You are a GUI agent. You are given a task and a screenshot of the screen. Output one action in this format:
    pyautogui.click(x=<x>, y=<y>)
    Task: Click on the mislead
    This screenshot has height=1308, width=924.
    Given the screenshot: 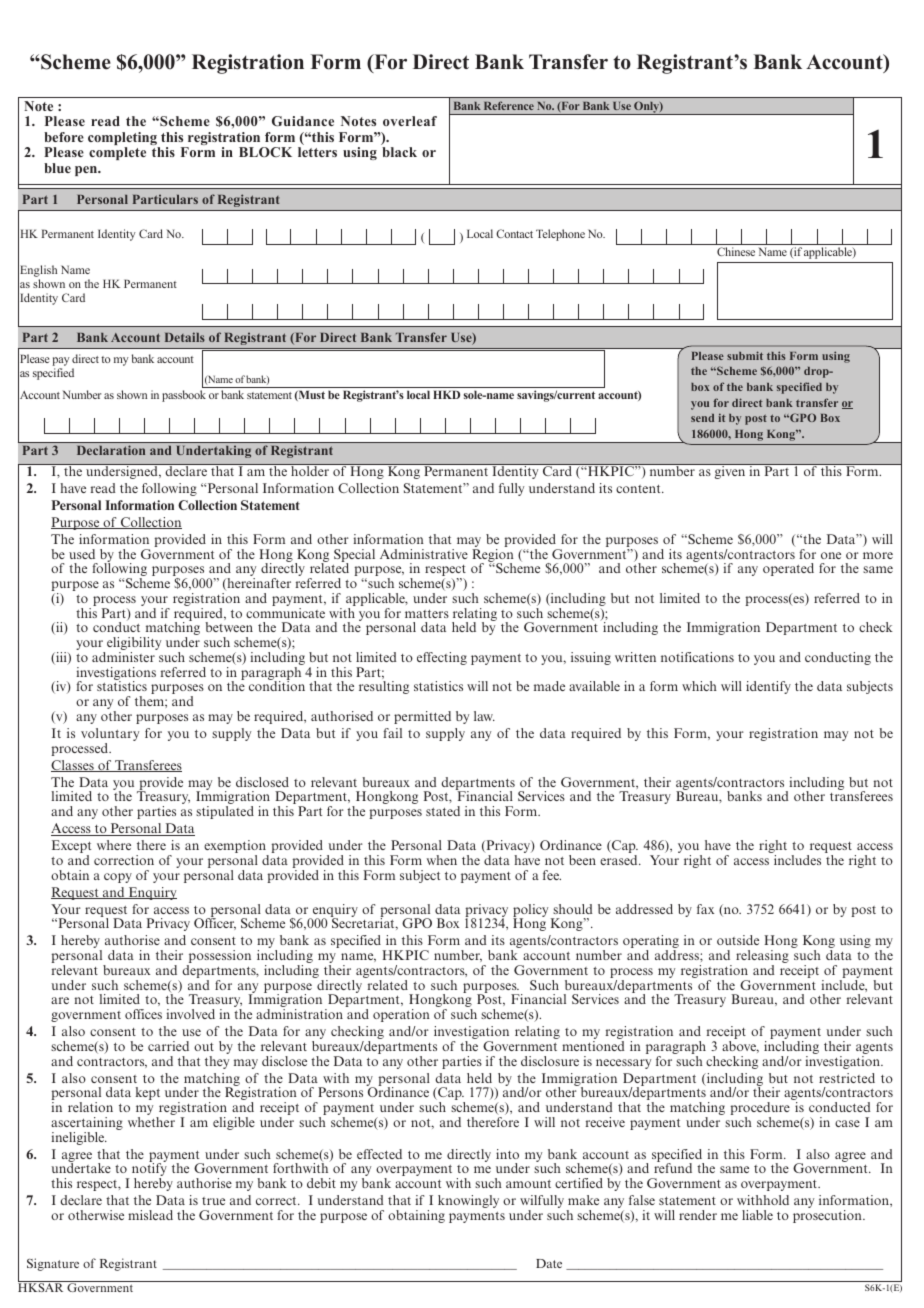 What is the action you would take?
    pyautogui.click(x=150, y=1215)
